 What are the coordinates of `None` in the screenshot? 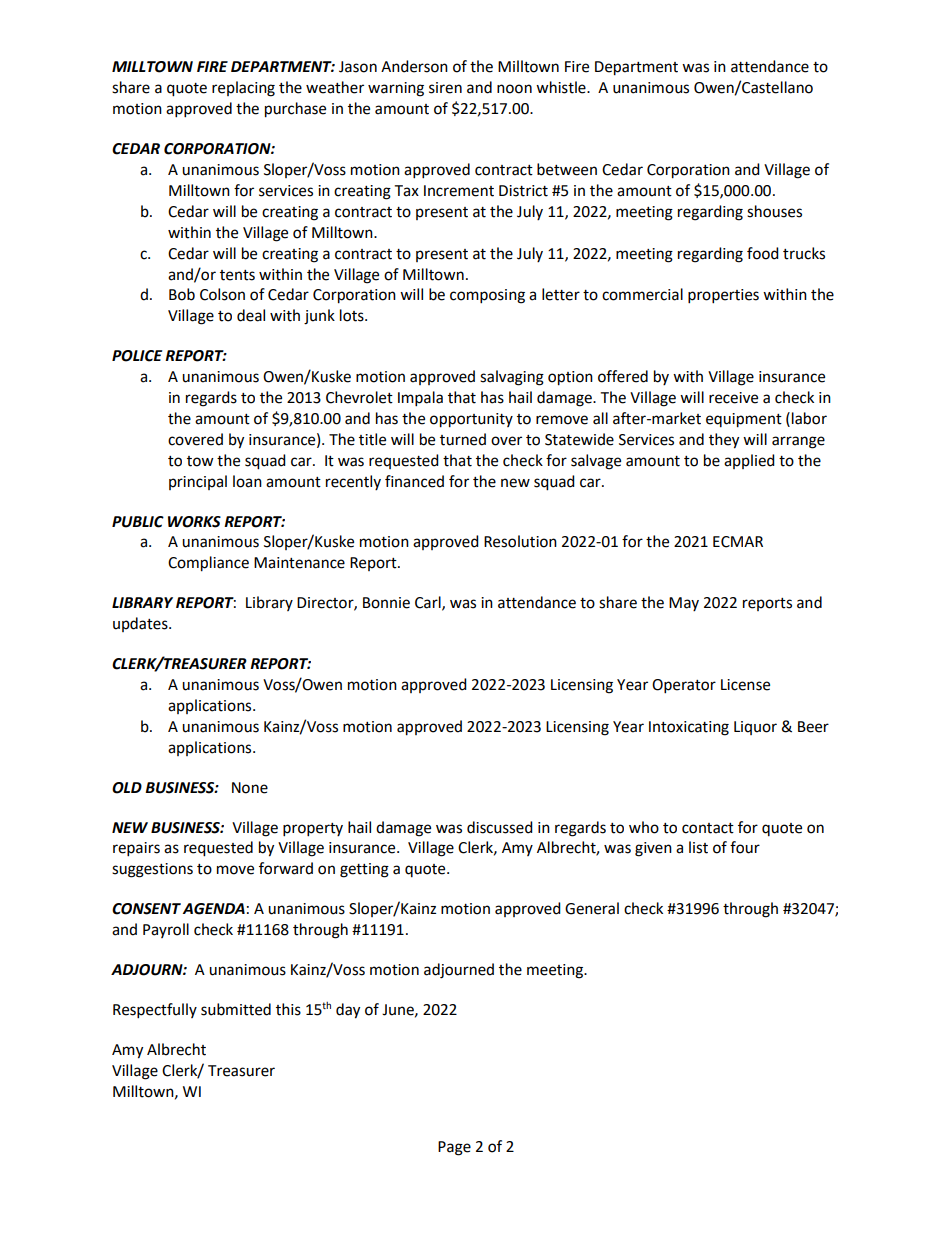 It's located at (250, 788).
